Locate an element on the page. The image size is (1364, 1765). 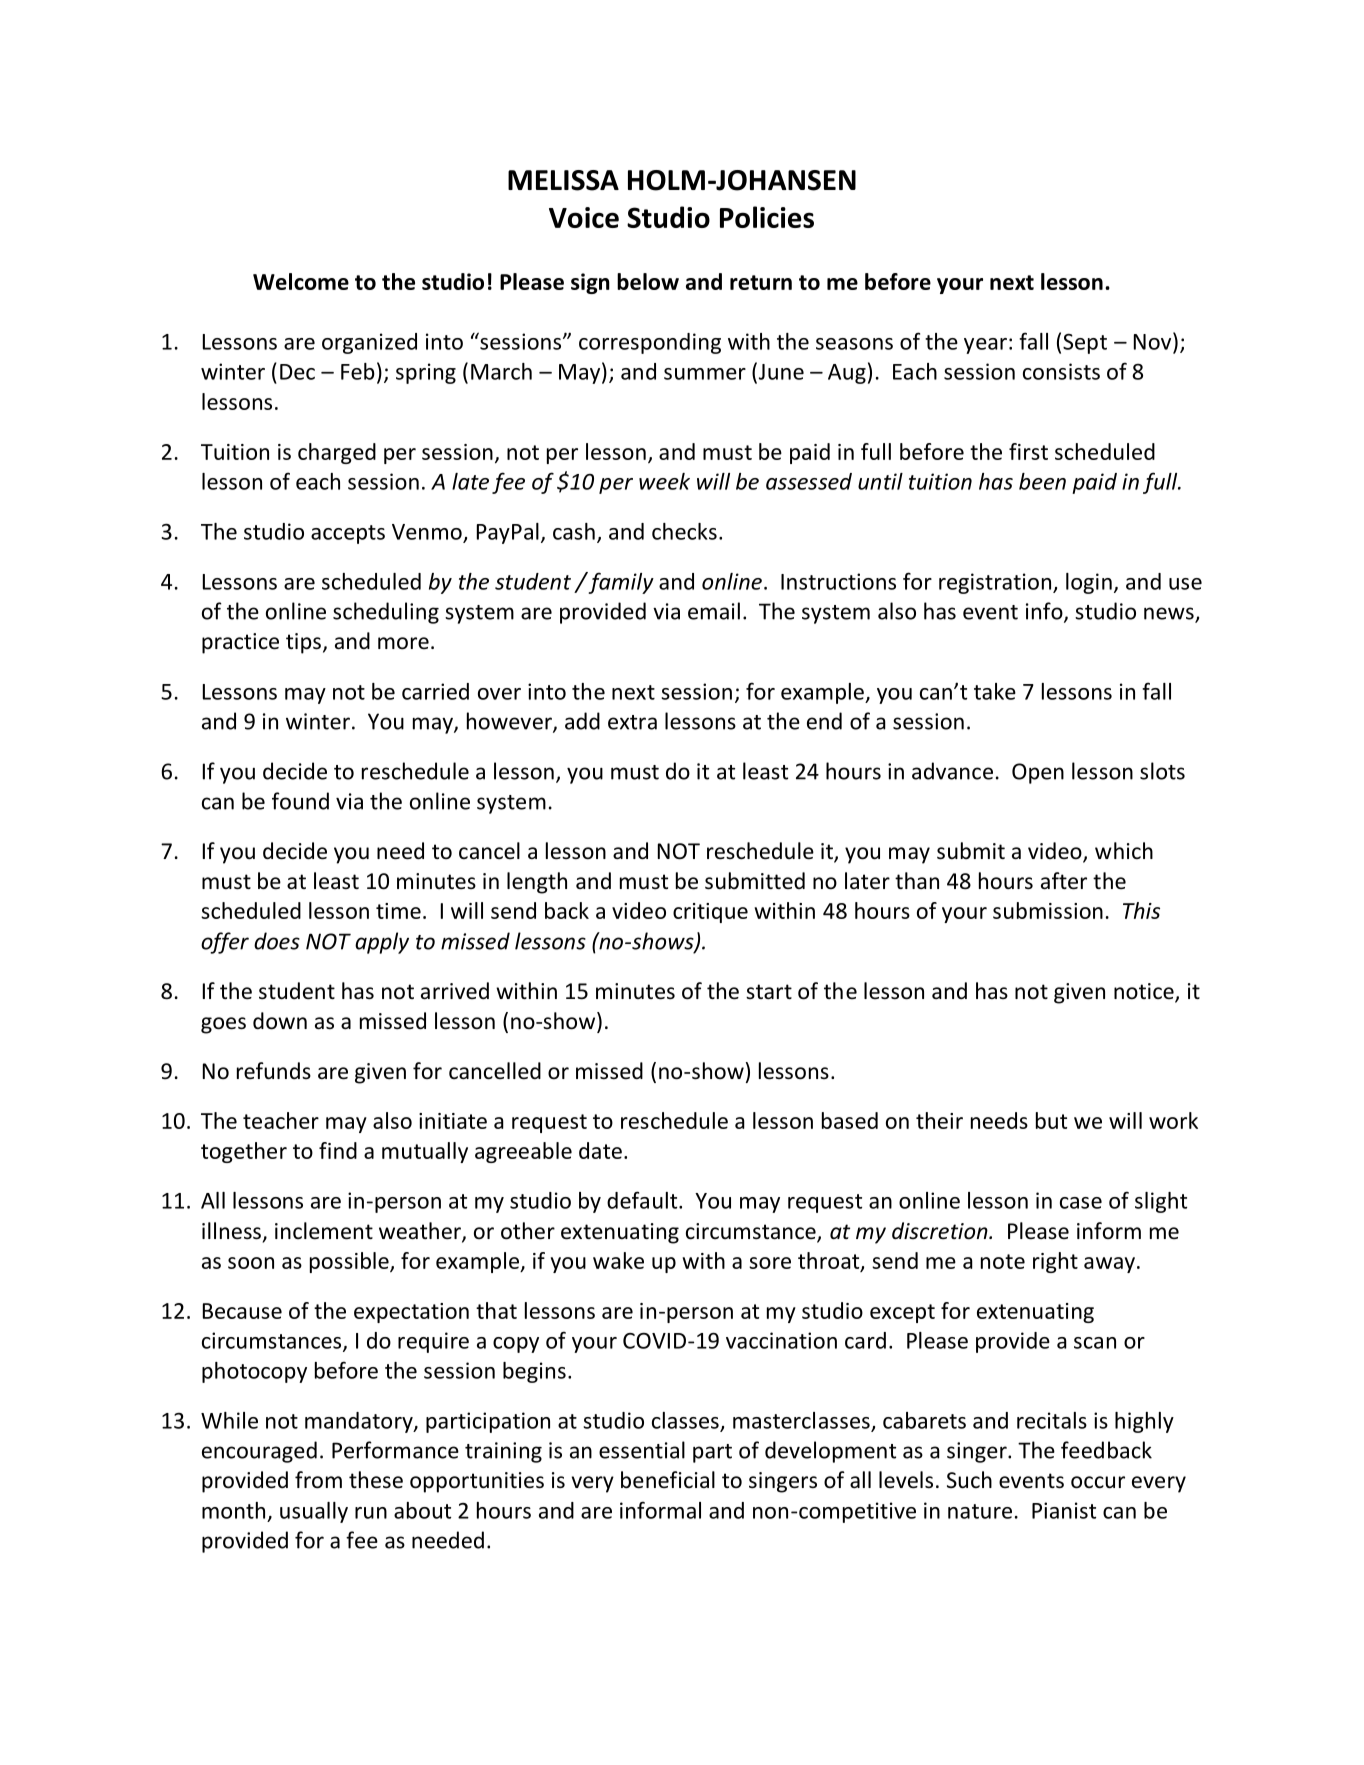
occur is located at coordinates (1098, 1482).
